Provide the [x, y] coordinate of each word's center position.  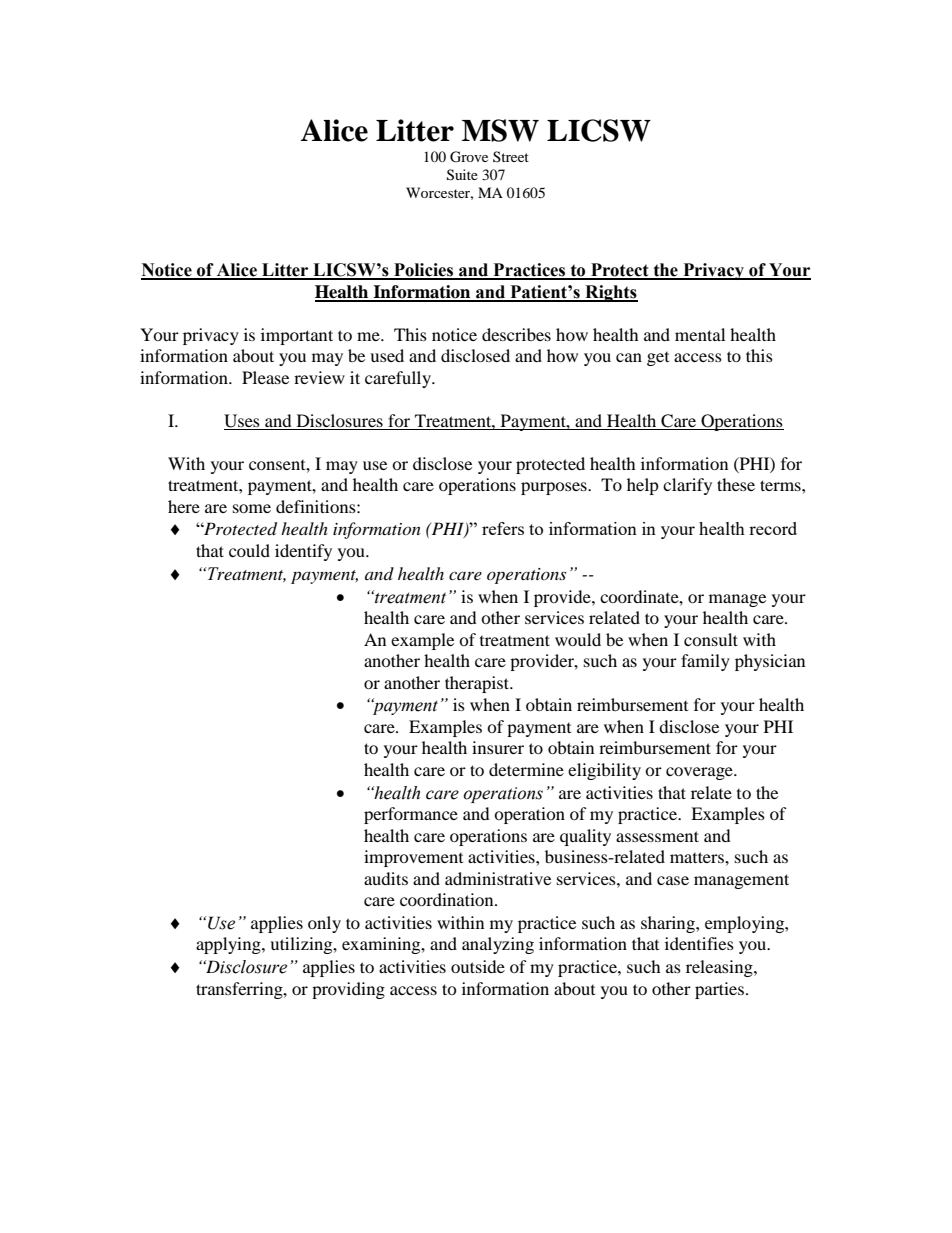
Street [511, 156]
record [773, 528]
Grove [469, 157]
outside [478, 966]
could [249, 550]
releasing [720, 968]
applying [229, 945]
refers [503, 528]
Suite [462, 175]
